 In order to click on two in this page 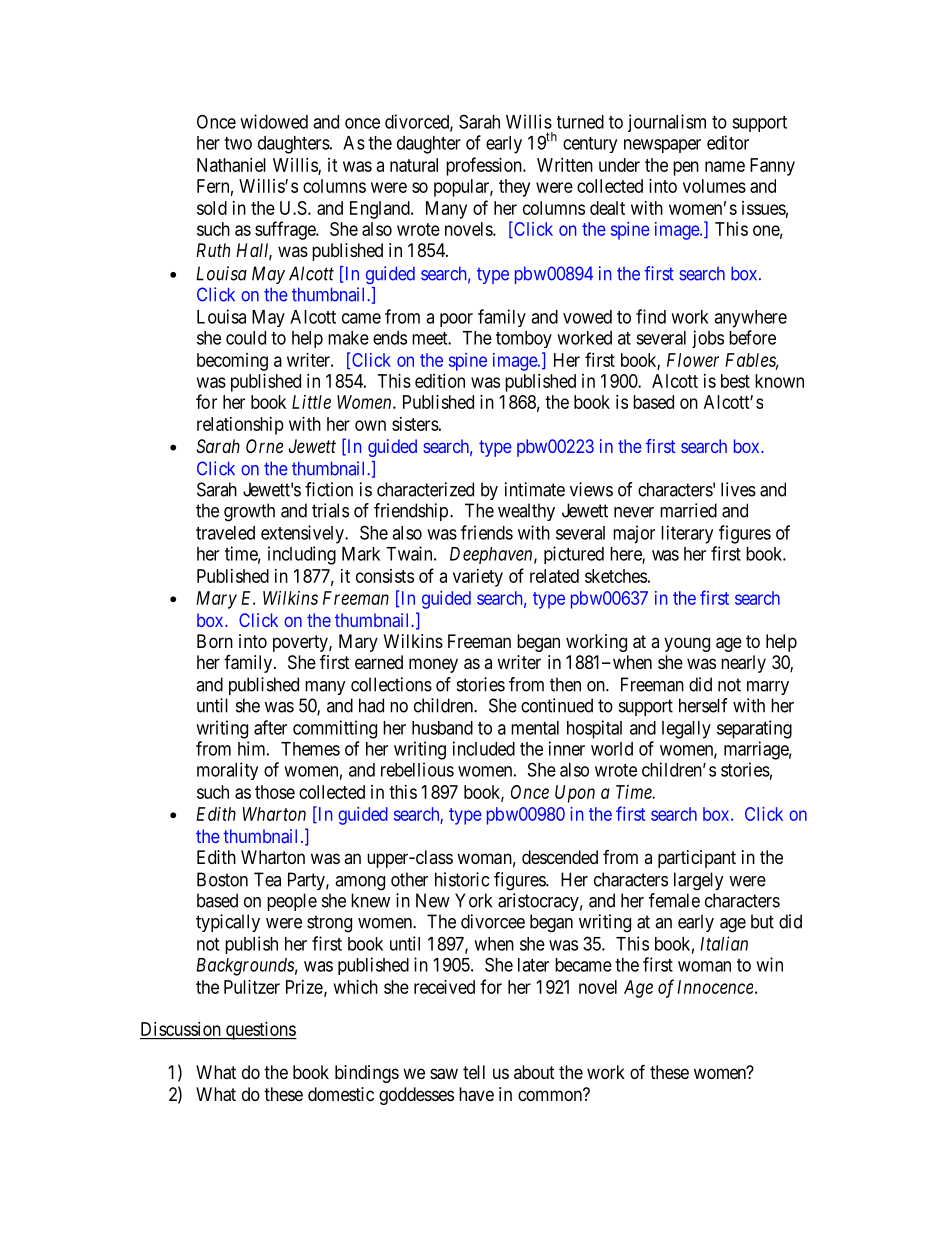, I will do `click(238, 143)`.
